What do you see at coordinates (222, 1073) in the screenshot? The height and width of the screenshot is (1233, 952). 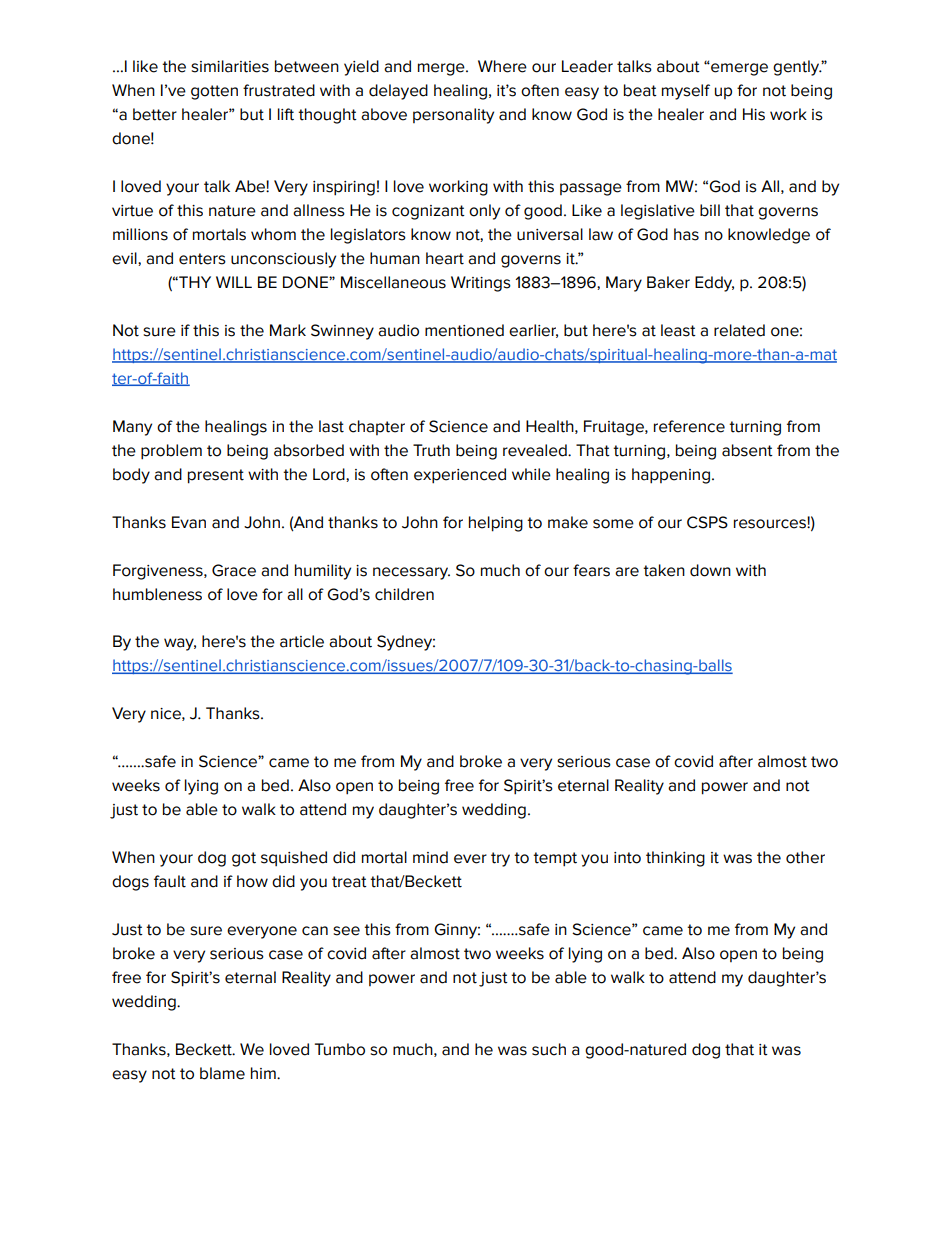 I see `blame` at bounding box center [222, 1073].
